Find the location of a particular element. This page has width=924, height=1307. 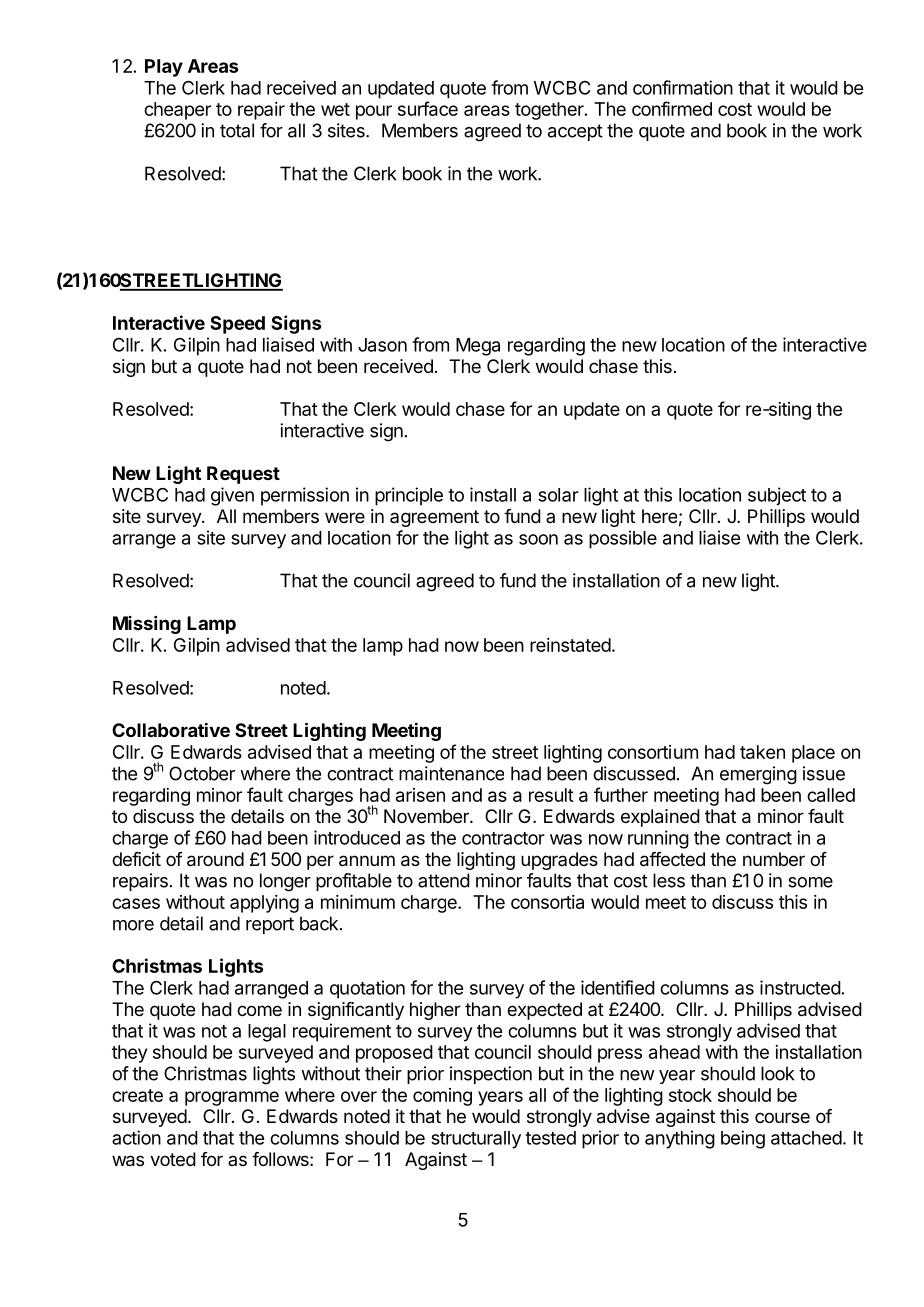

applying is located at coordinates (264, 904).
